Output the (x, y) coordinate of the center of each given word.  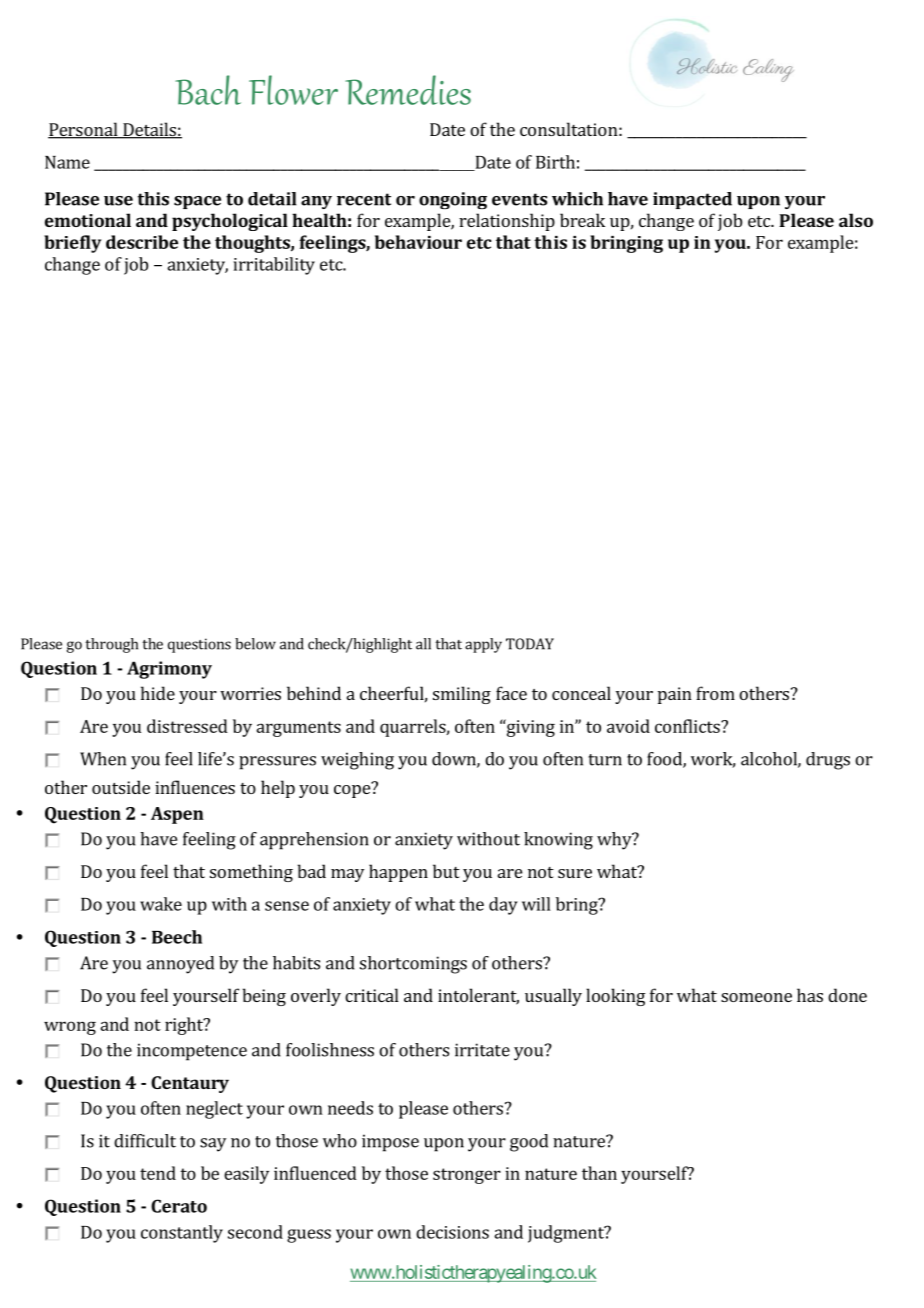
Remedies (408, 90)
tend (158, 1173)
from (715, 693)
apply (483, 645)
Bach (208, 90)
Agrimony (169, 670)
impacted (692, 200)
